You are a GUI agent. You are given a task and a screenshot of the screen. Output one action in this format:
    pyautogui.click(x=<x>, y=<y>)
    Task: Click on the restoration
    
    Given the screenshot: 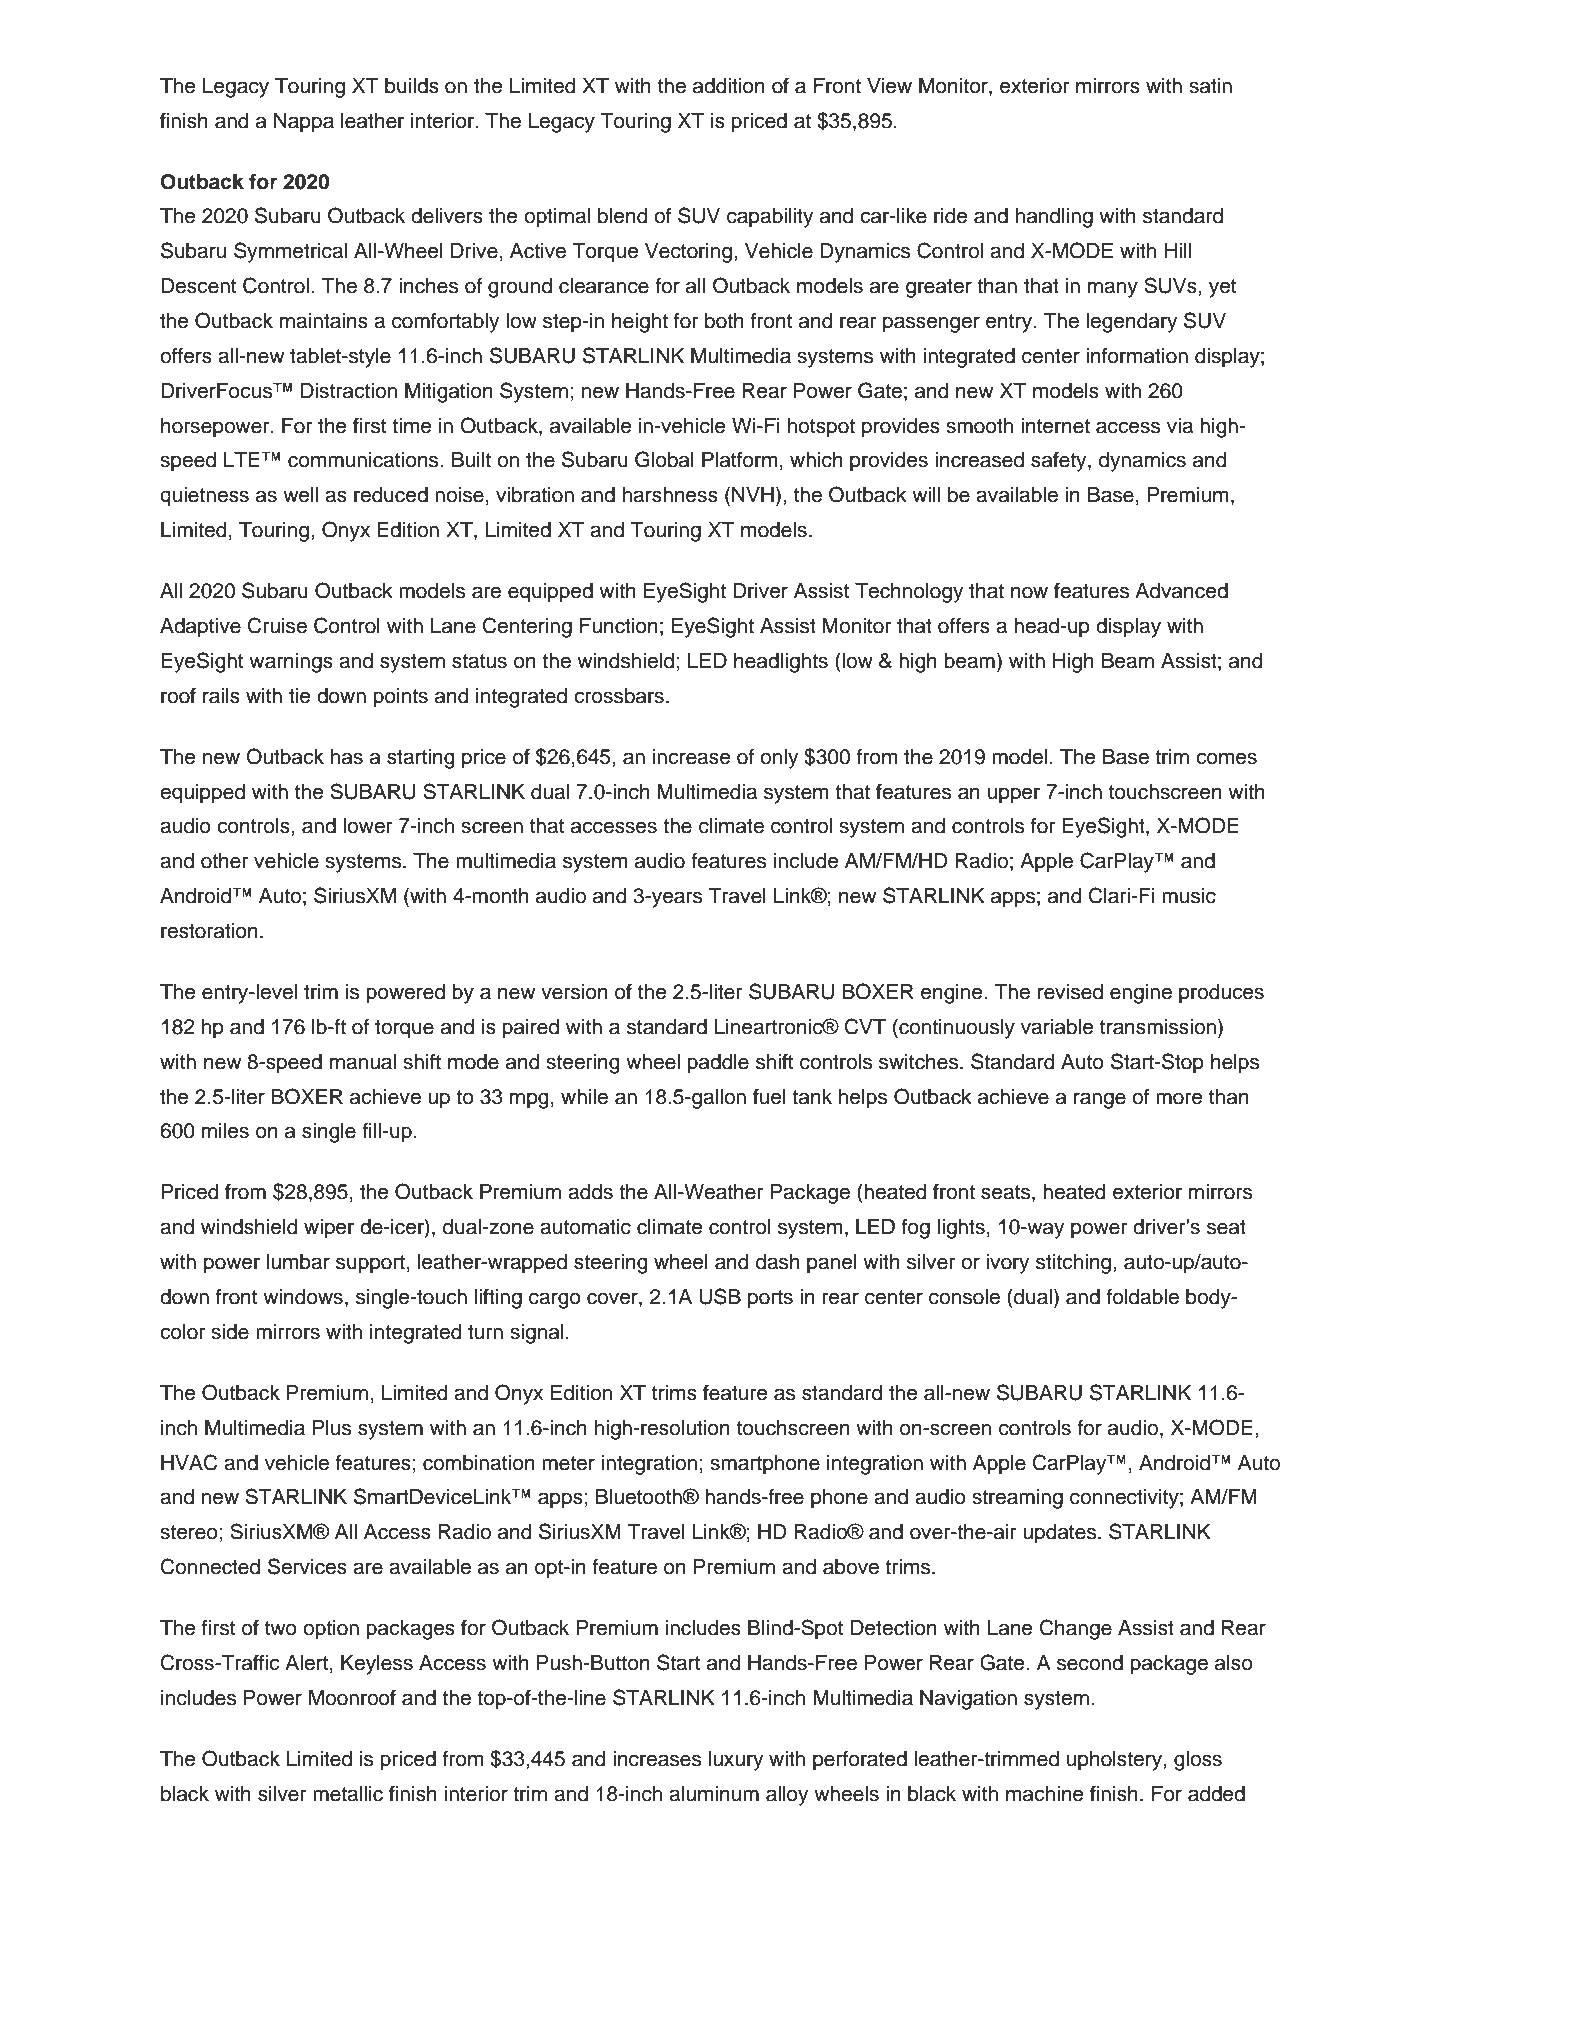 What is the action you would take?
    pyautogui.click(x=209, y=931)
